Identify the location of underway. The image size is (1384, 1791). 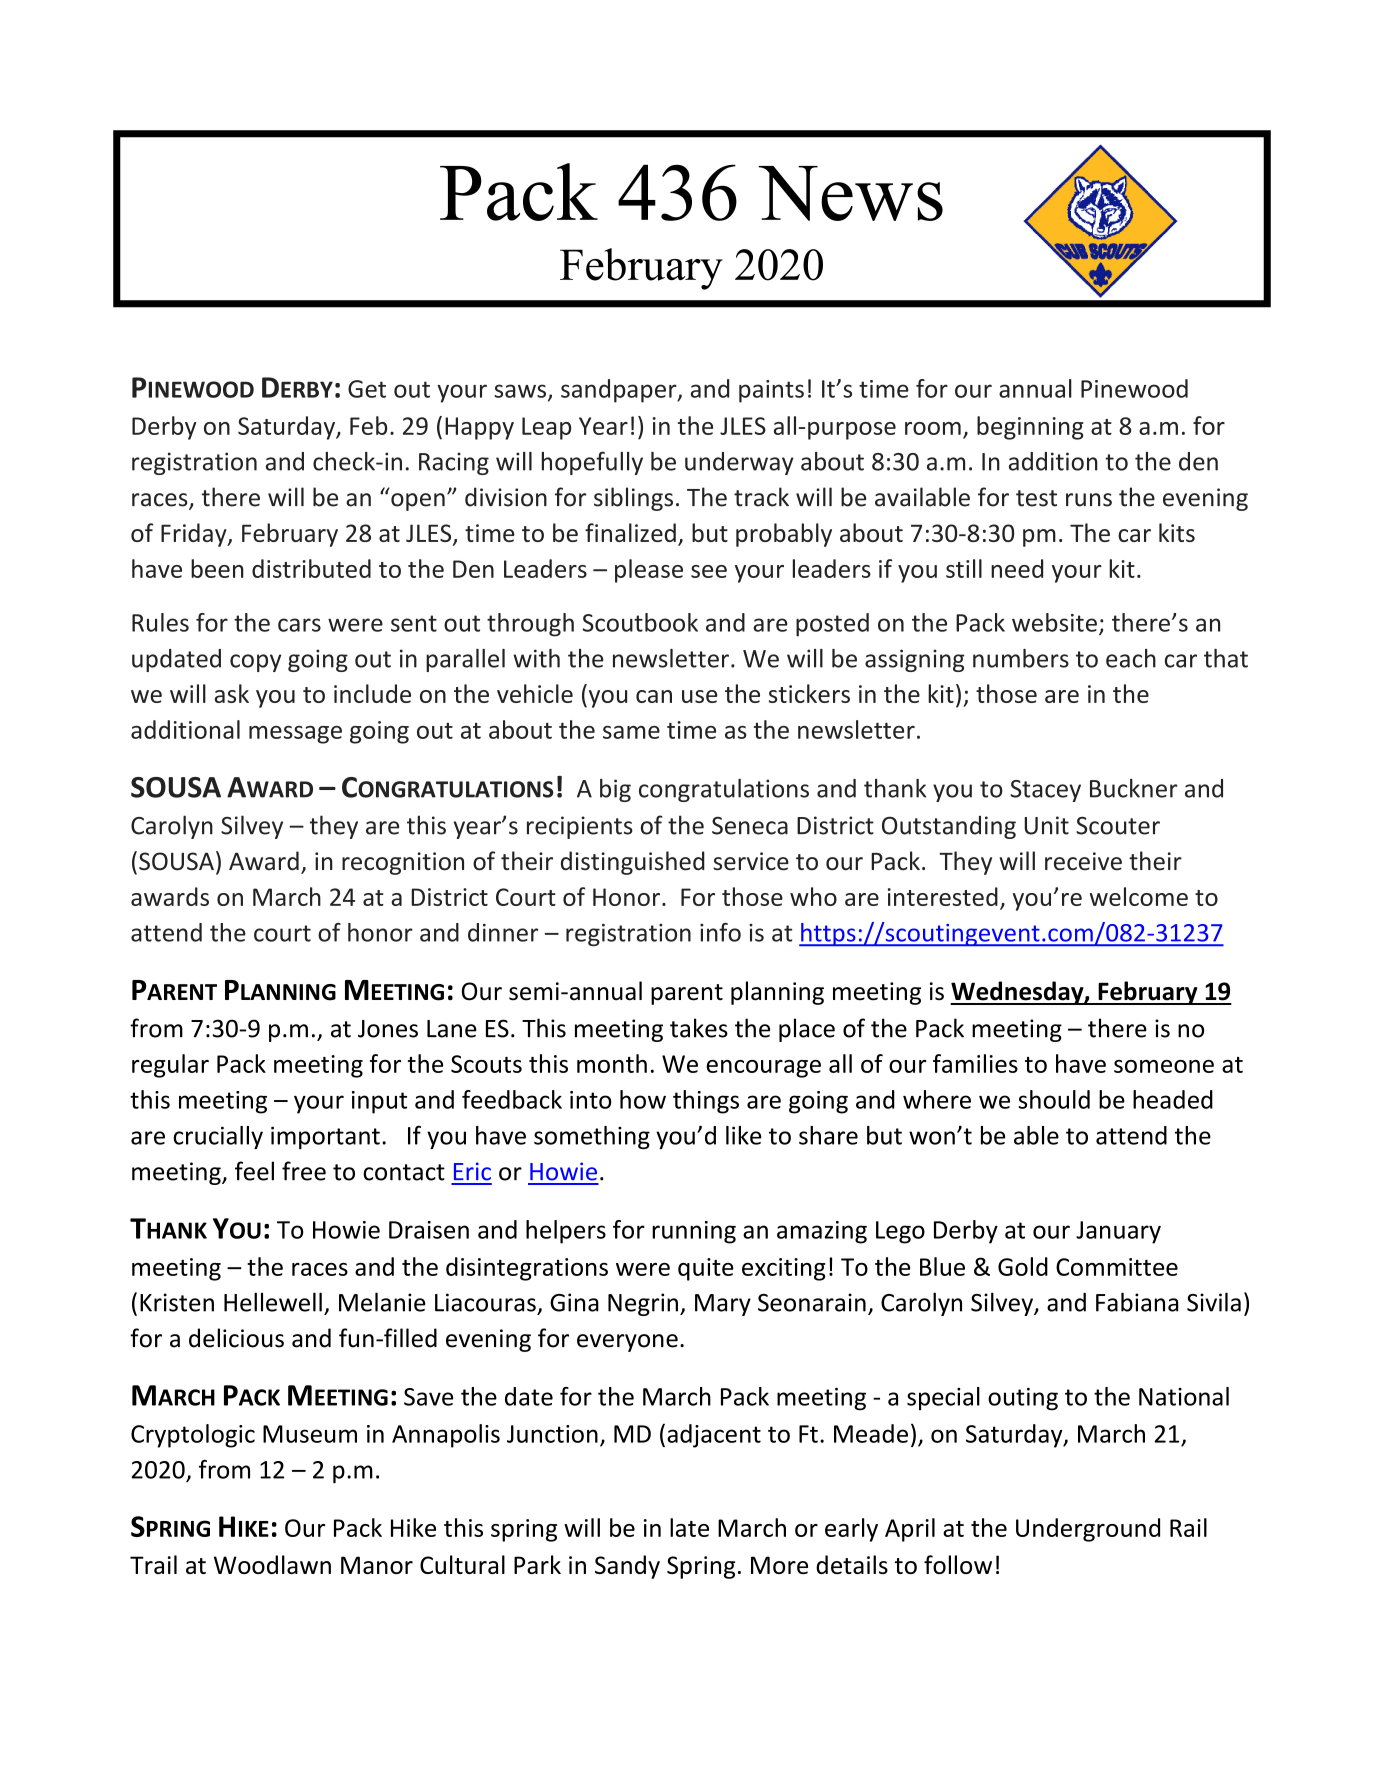
(739, 463).
